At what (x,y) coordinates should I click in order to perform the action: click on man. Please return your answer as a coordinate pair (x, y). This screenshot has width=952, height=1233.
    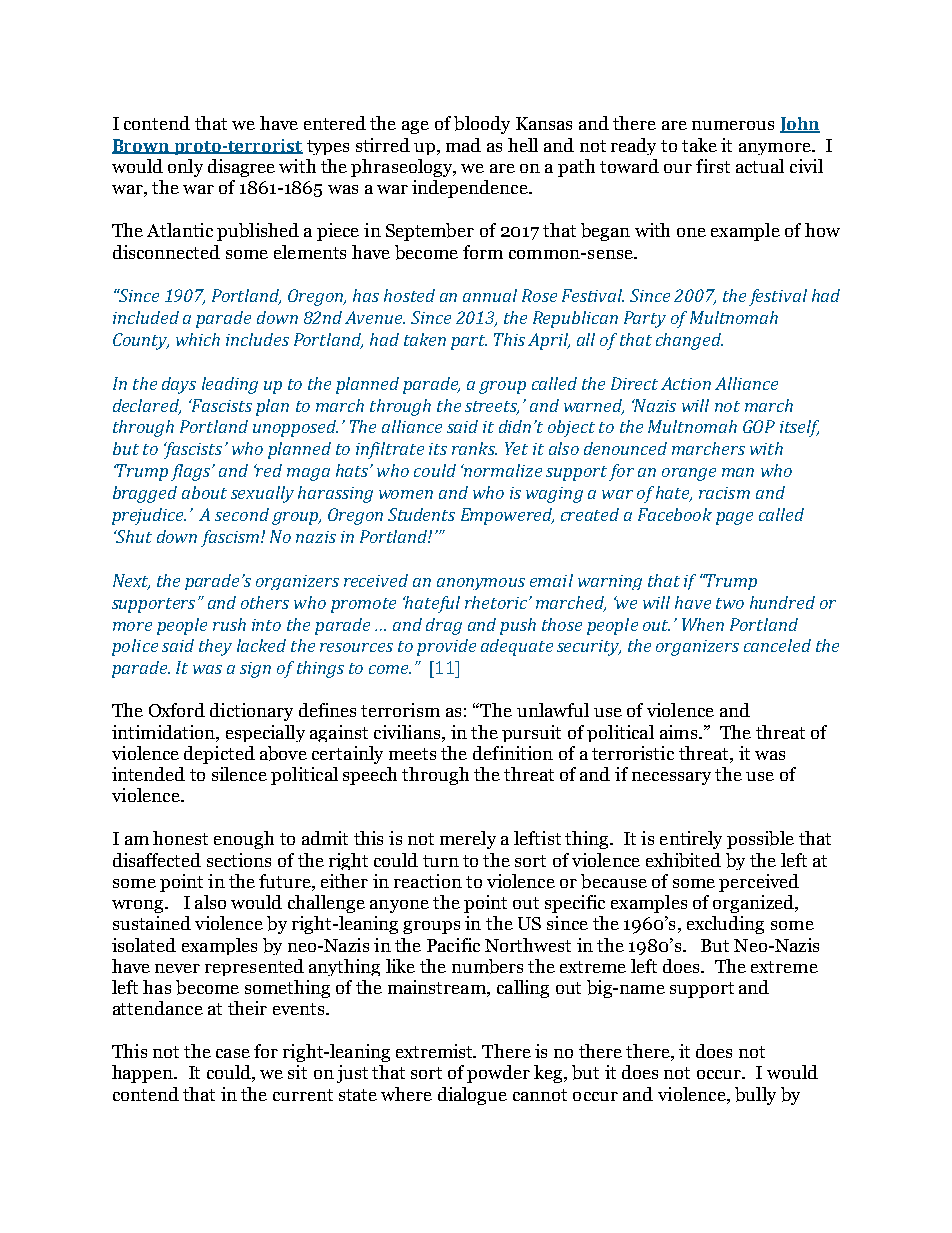
    Looking at the image, I should click on (738, 472).
